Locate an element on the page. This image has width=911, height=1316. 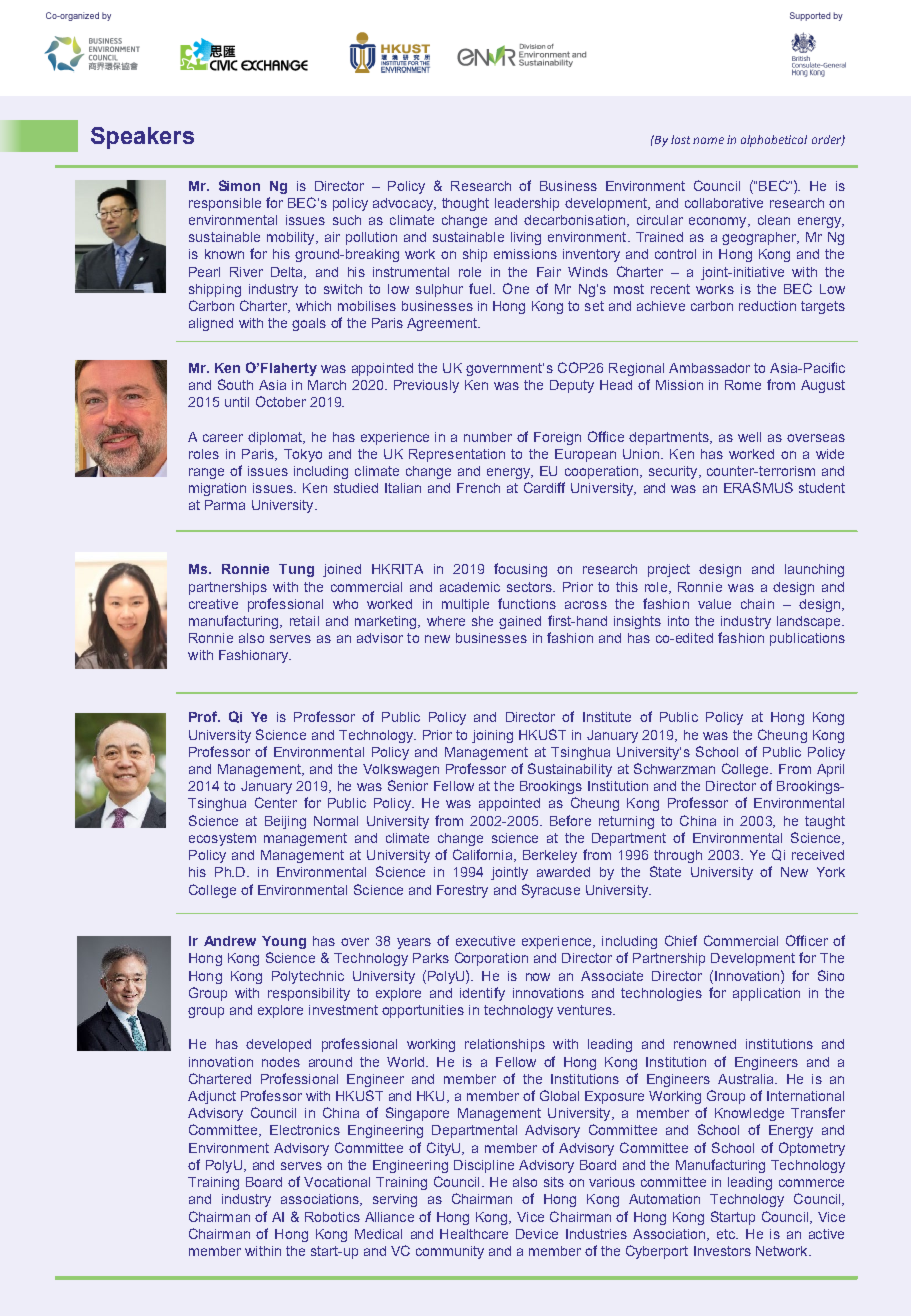
Robotics is located at coordinates (332, 1217).
